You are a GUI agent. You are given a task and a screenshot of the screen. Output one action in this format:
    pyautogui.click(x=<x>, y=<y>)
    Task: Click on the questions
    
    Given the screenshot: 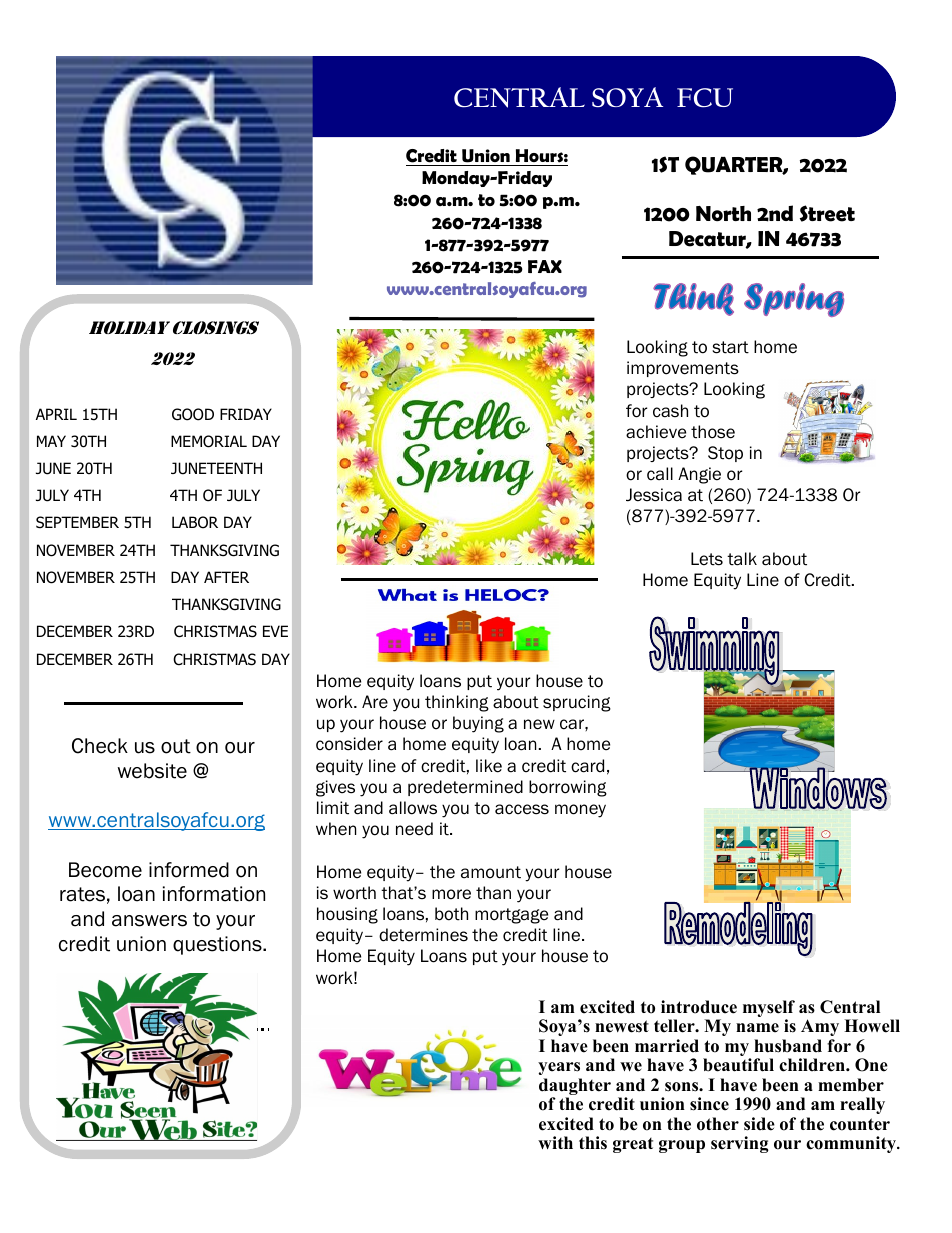 What is the action you would take?
    pyautogui.click(x=218, y=945)
